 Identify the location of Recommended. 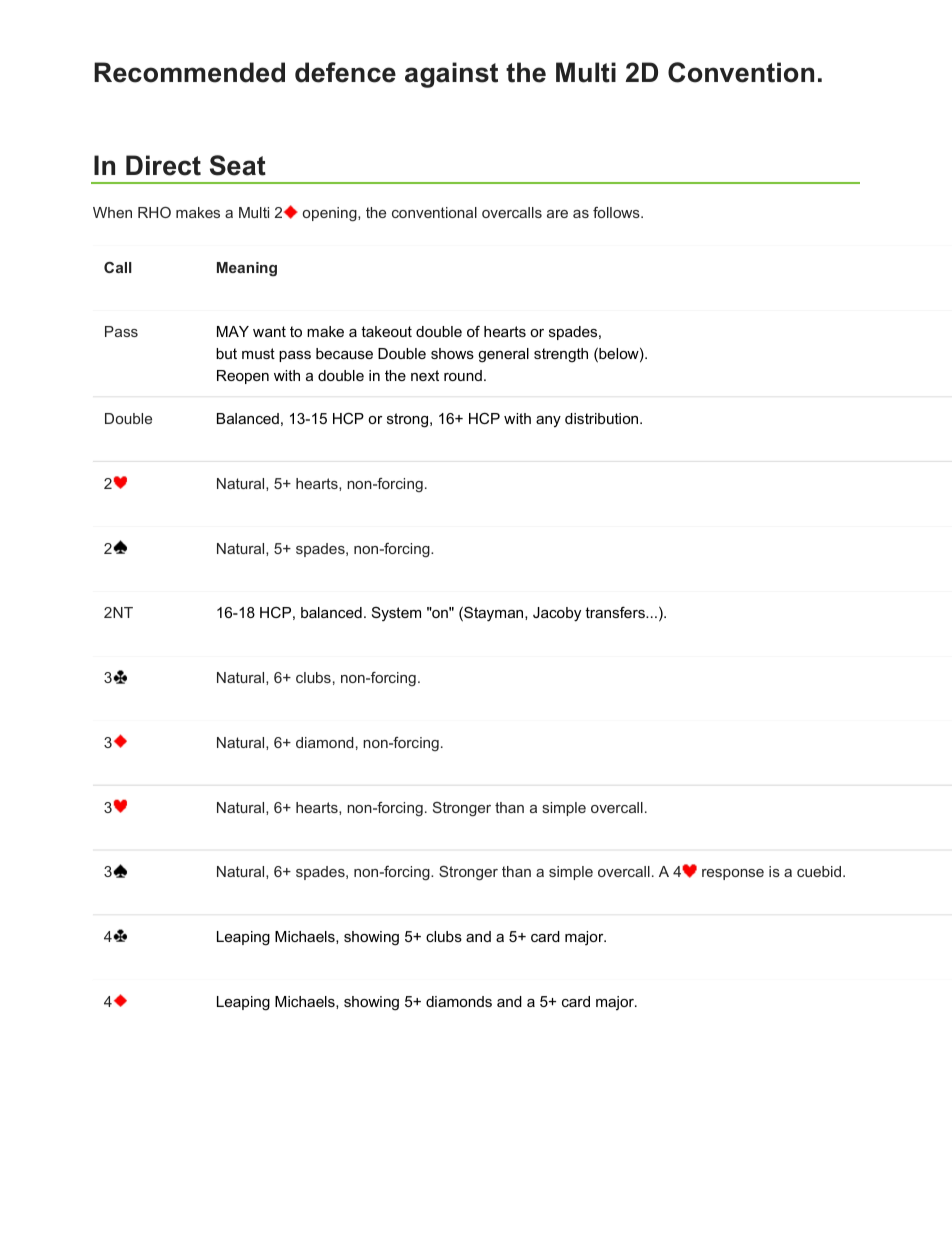
(189, 72).
